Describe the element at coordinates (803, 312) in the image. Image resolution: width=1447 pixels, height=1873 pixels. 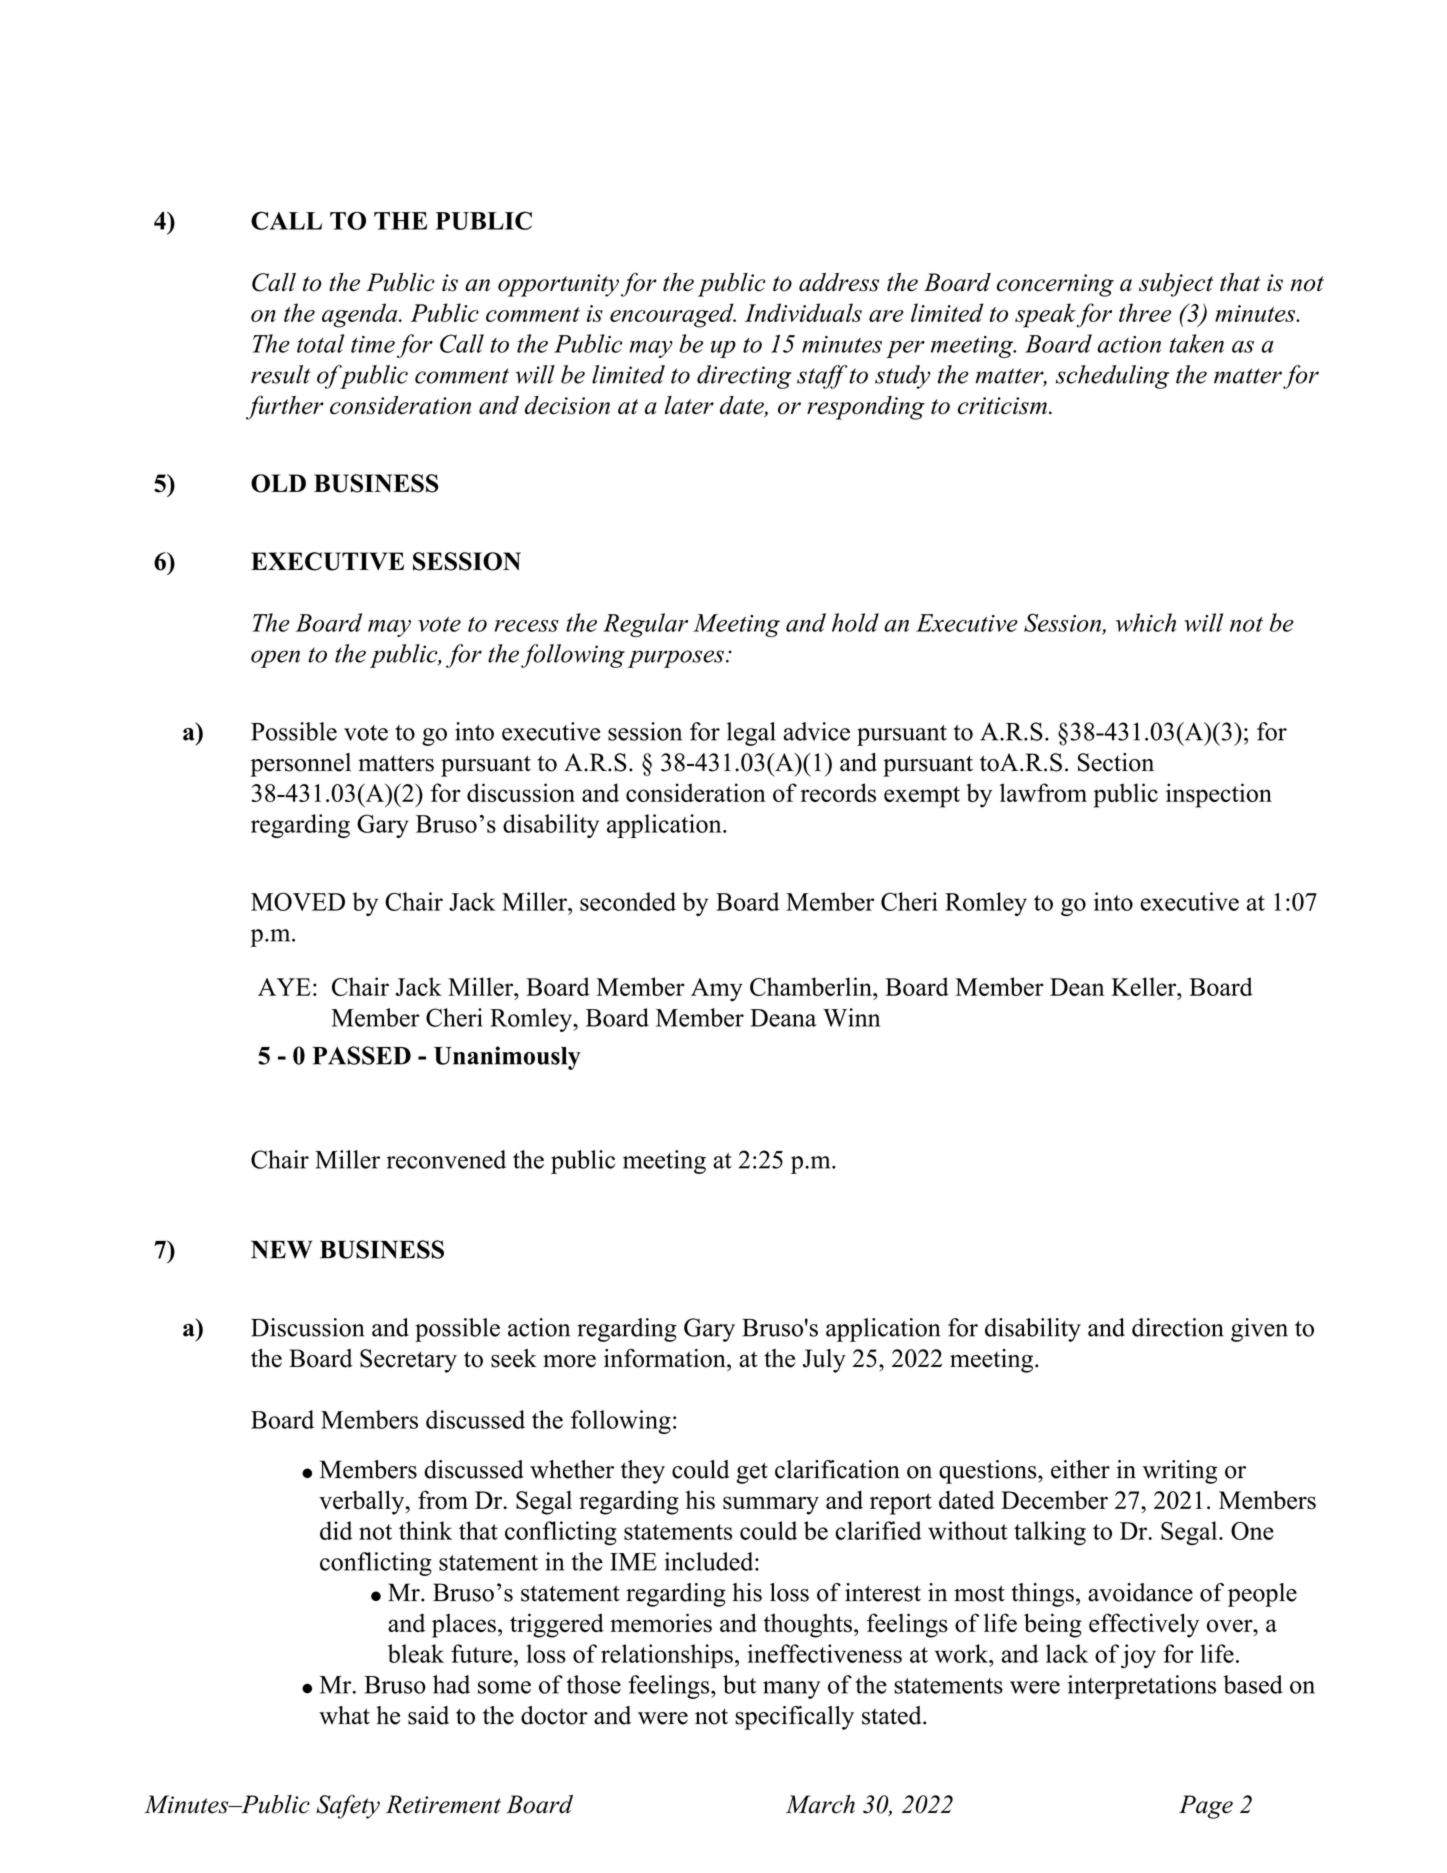
I see `Individuals` at that location.
